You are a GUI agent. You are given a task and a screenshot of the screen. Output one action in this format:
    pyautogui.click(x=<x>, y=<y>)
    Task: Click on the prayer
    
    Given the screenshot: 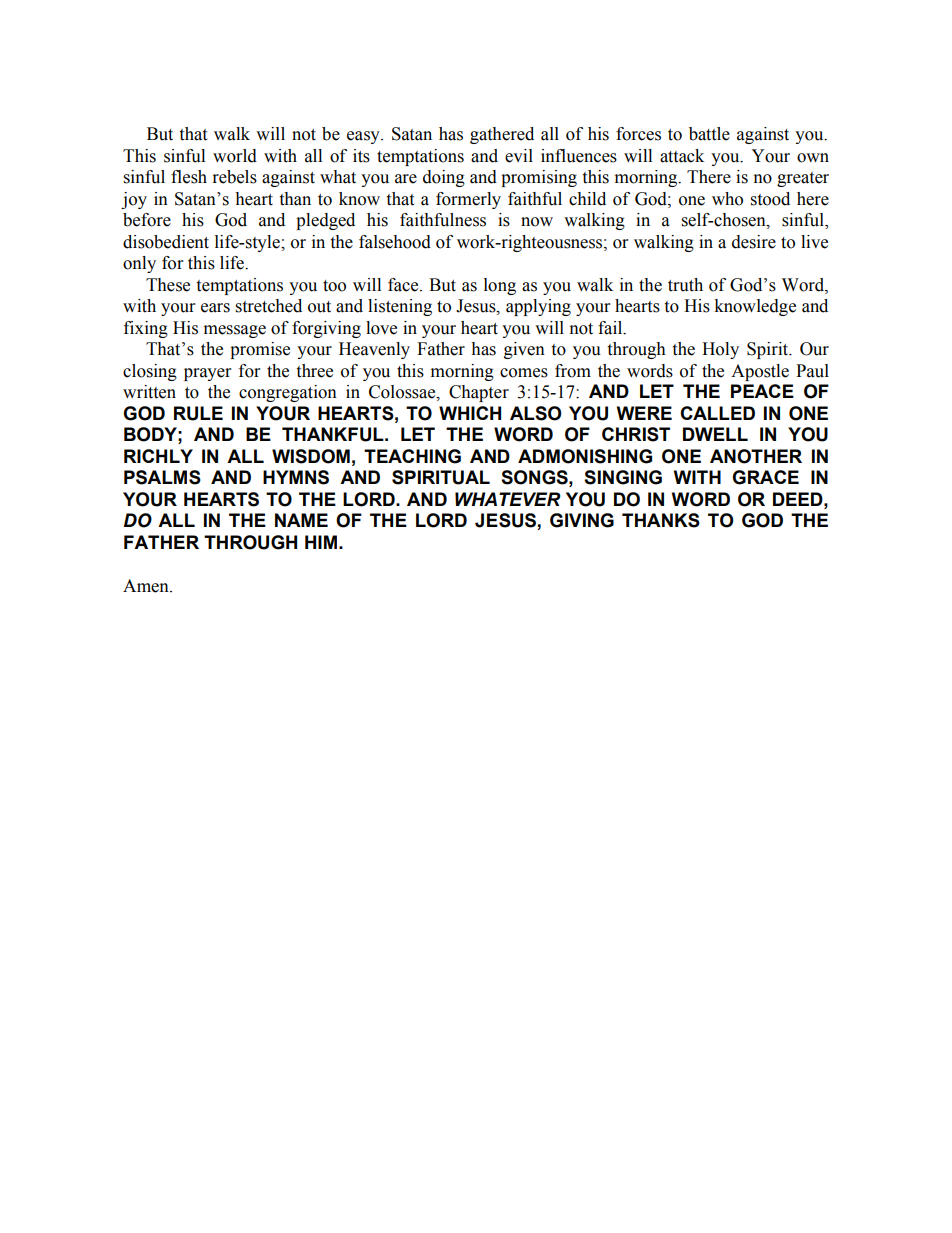 What is the action you would take?
    pyautogui.click(x=207, y=374)
